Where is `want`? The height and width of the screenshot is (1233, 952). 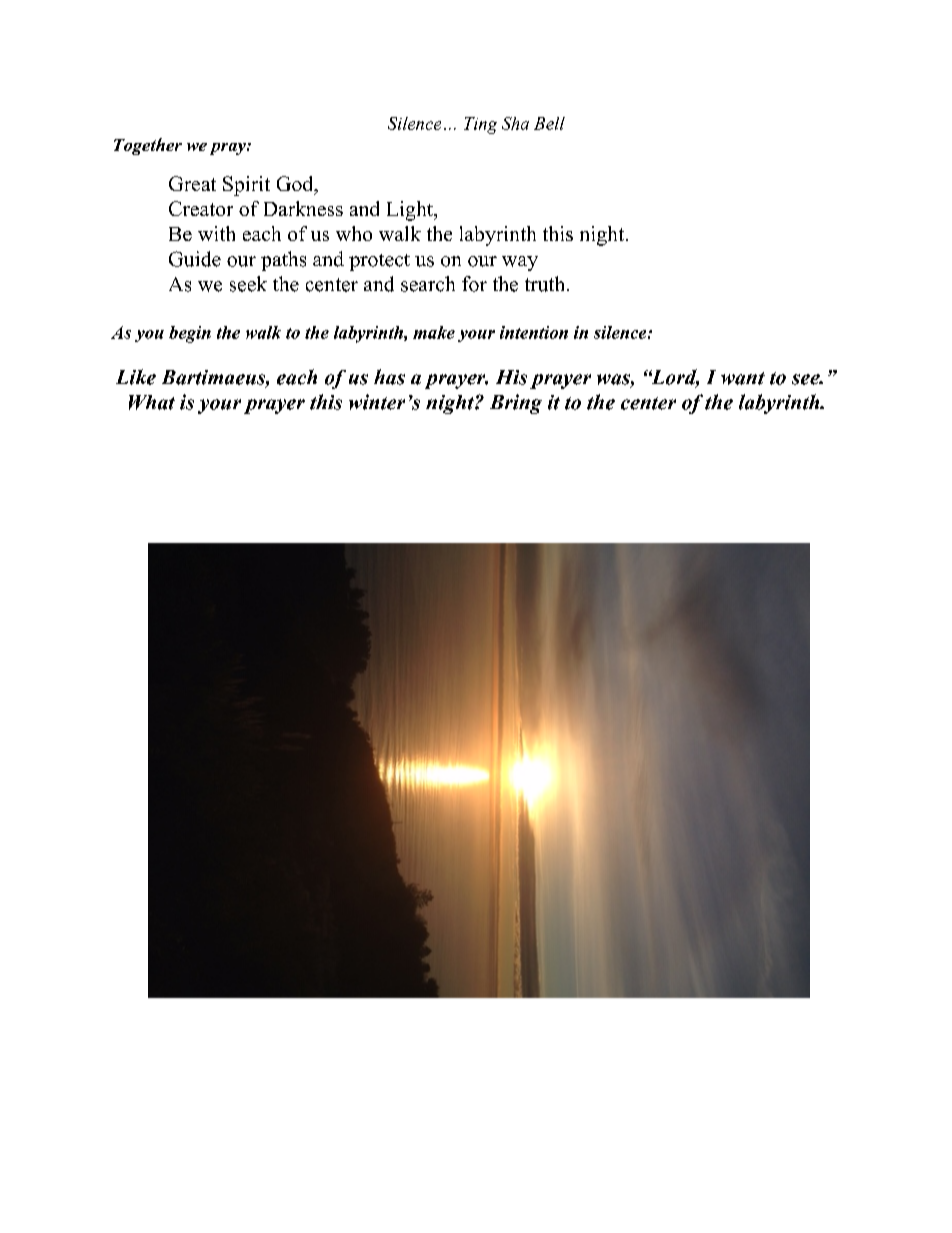 want is located at coordinates (743, 378).
